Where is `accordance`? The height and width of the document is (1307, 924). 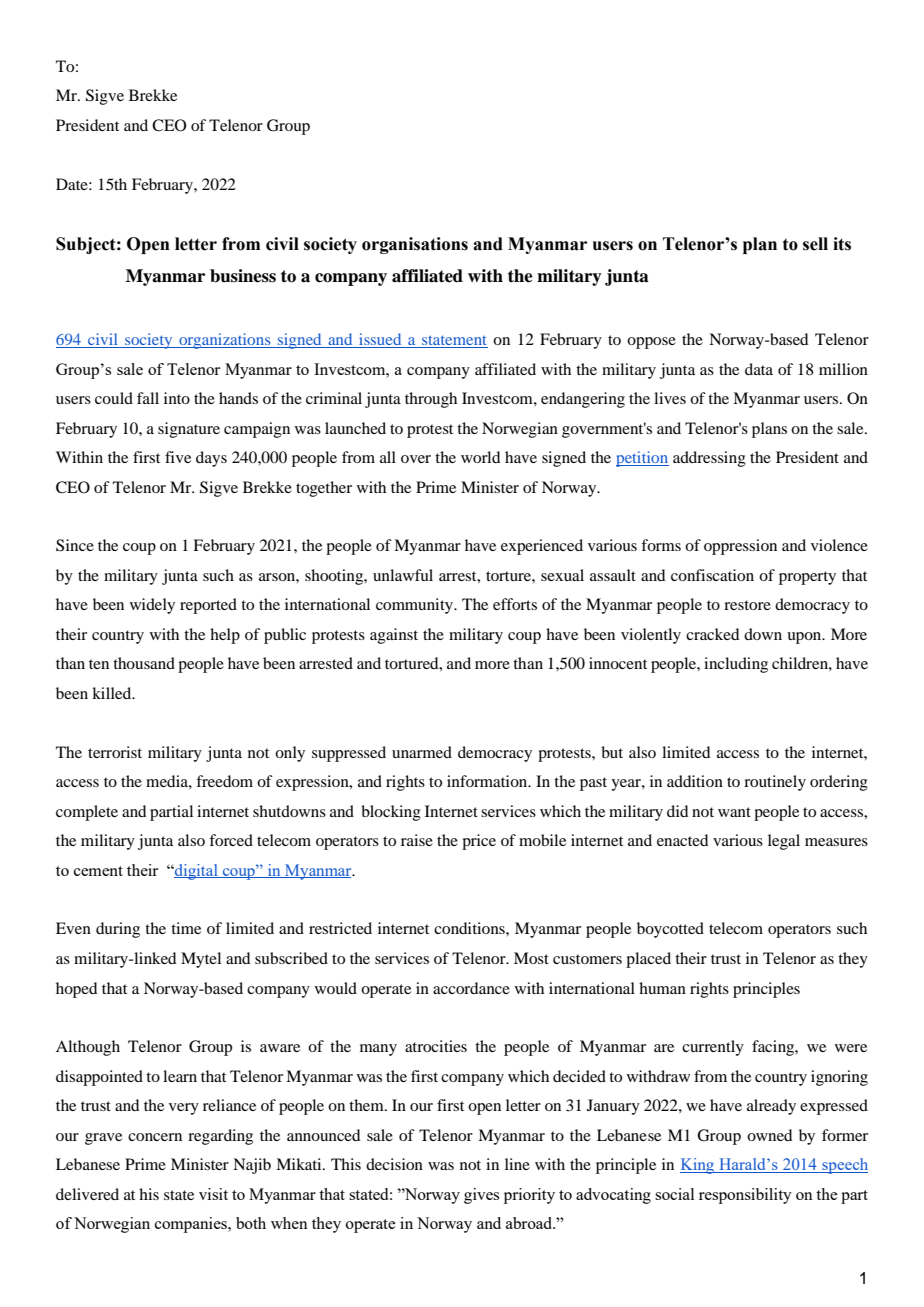
accordance is located at coordinates (471, 988).
